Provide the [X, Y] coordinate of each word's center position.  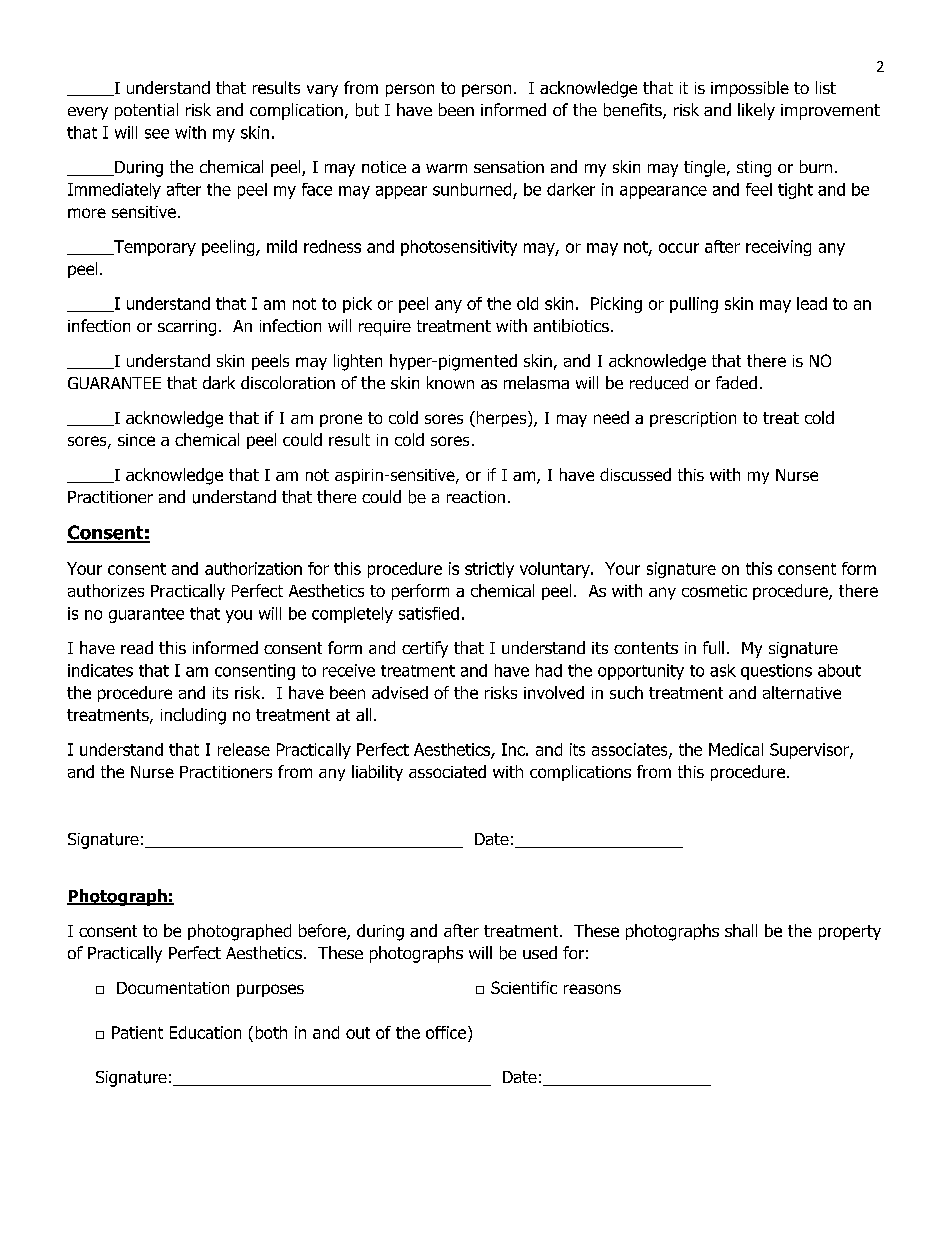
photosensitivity [459, 248]
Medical [736, 749]
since [136, 440]
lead [812, 303]
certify [425, 649]
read [137, 647]
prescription [693, 419]
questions [776, 672]
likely [756, 111]
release [244, 749]
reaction [476, 497]
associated [447, 771]
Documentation [173, 988]
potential [146, 111]
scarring [187, 328]
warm [446, 168]
